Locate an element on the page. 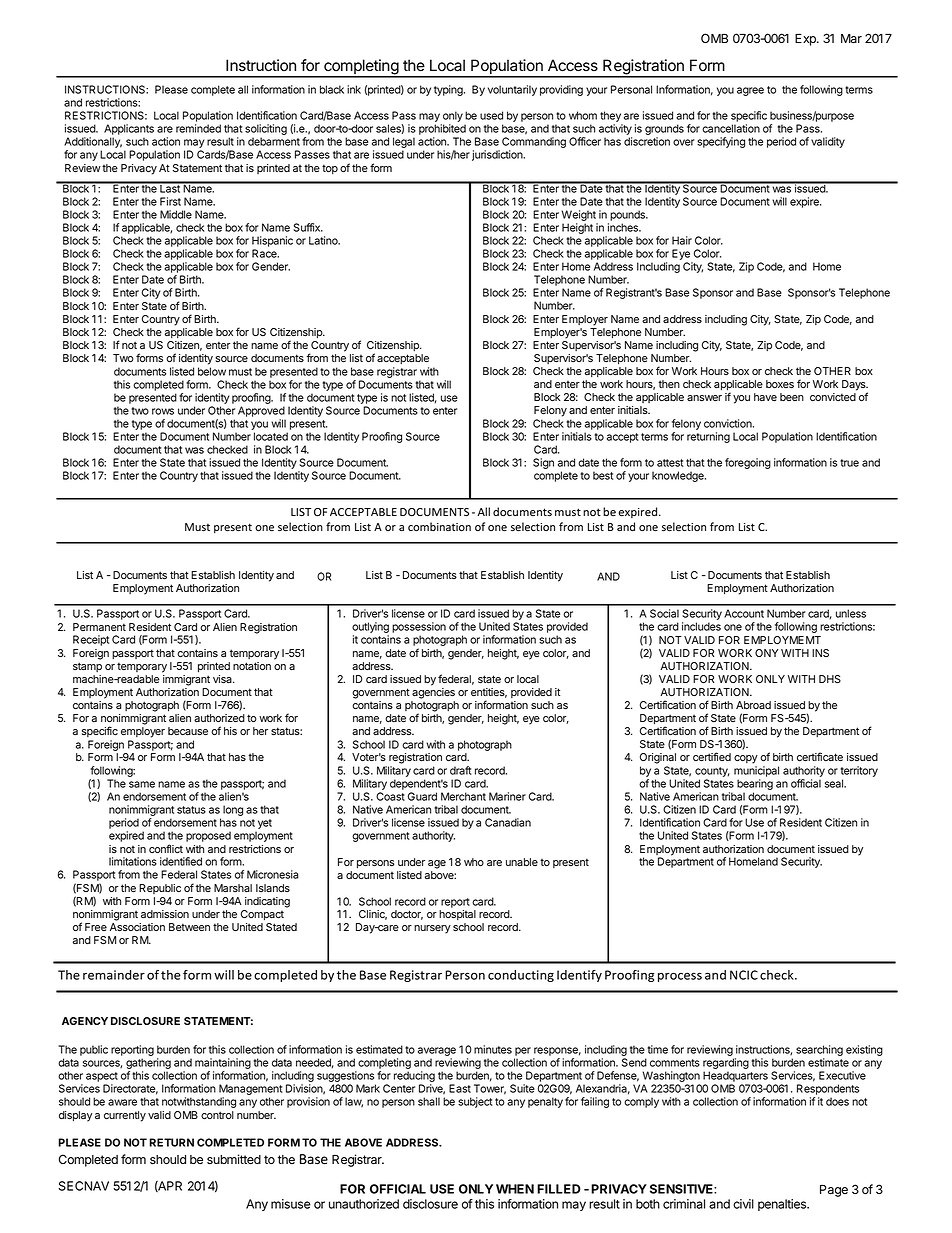 This image has width=952, height=1233. used is located at coordinates (491, 115).
